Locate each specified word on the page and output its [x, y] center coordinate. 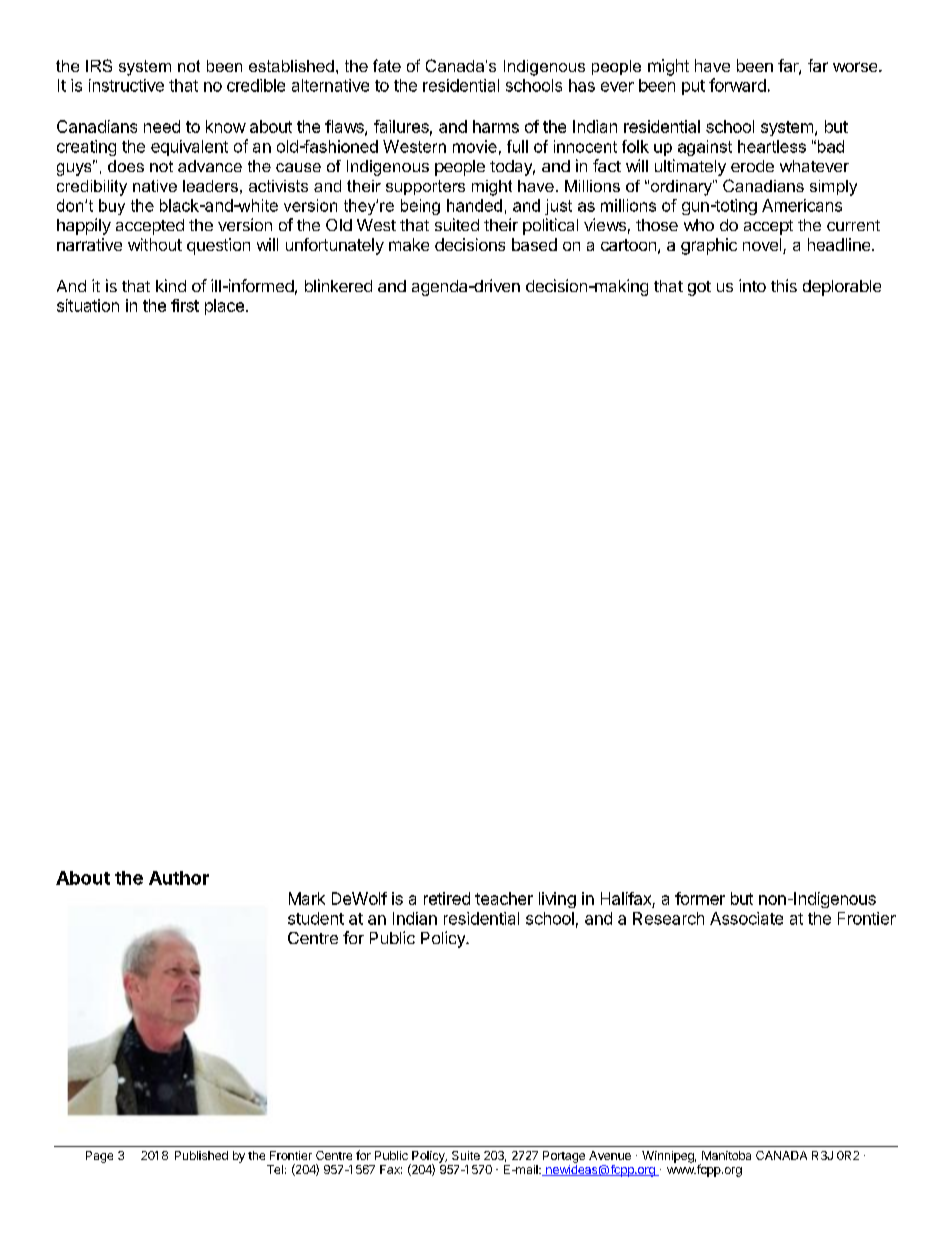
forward [737, 85]
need [162, 126]
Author [179, 878]
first [185, 305]
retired [447, 898]
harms [496, 126]
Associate [746, 918]
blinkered [338, 285]
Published [201, 1155]
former [700, 898]
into [752, 285]
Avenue [610, 1155]
